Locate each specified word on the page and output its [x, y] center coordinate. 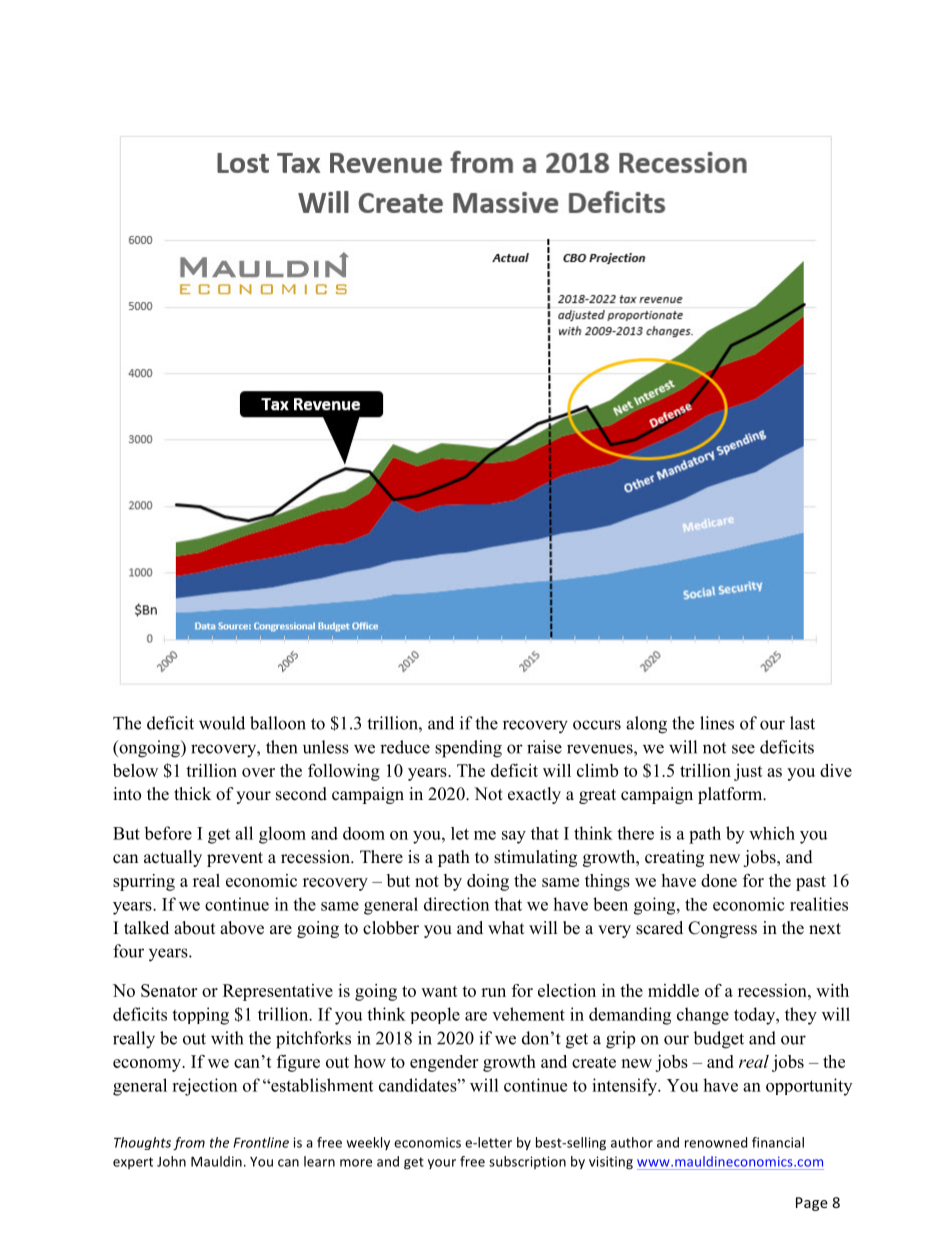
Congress [722, 929]
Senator [169, 990]
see [743, 749]
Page [812, 1204]
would [222, 723]
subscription [527, 1162]
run [493, 992]
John [171, 1161]
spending [468, 749]
